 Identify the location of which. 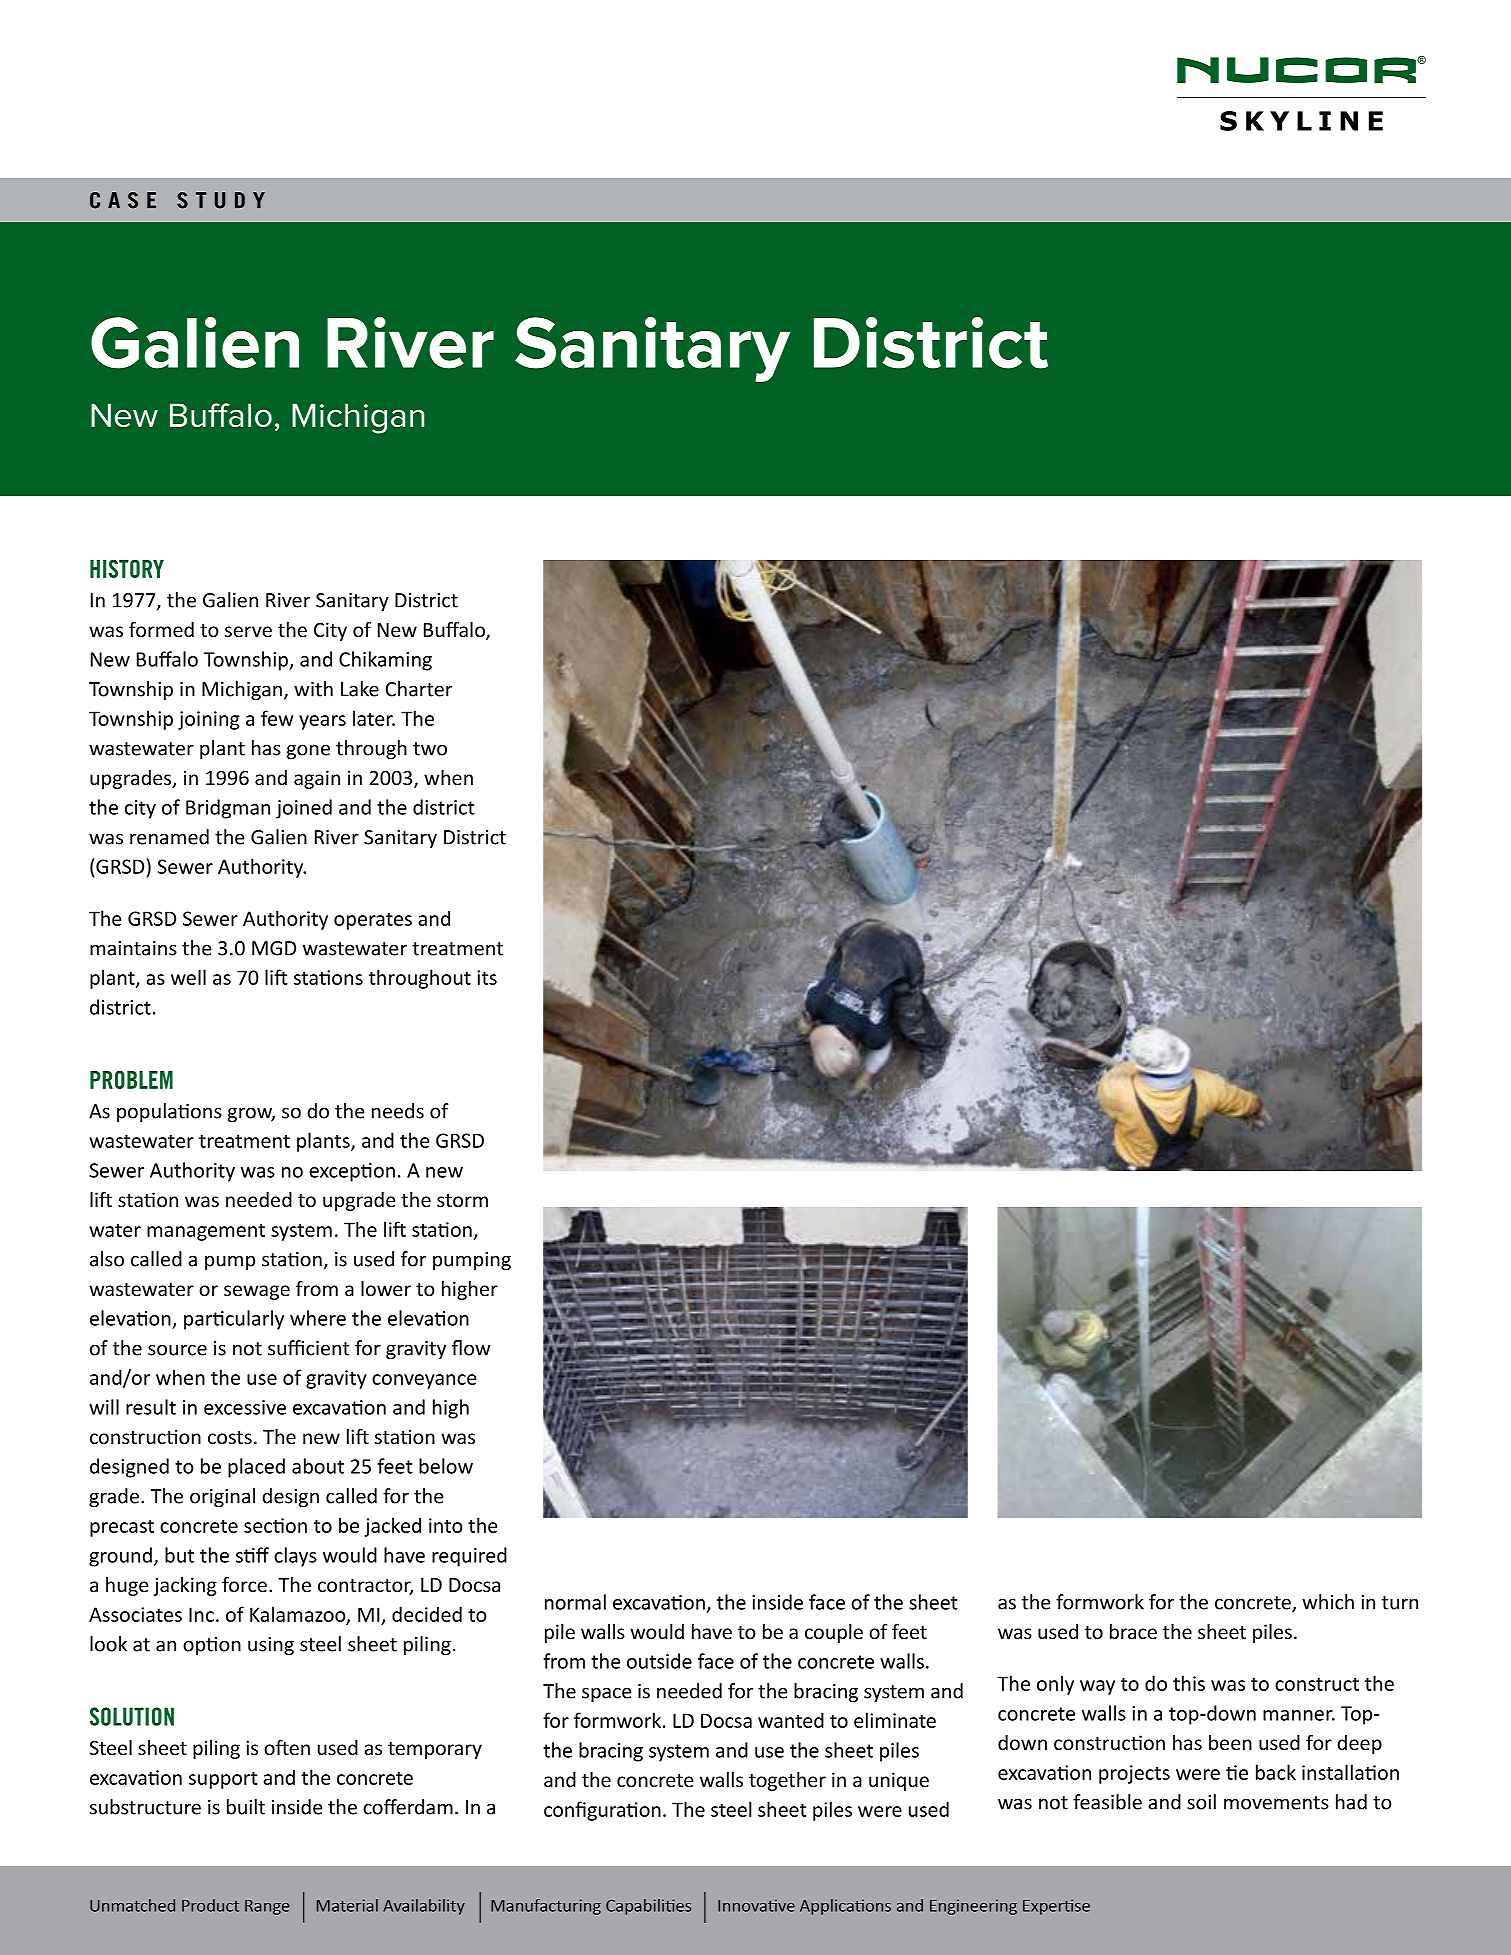
(1328, 1602).
